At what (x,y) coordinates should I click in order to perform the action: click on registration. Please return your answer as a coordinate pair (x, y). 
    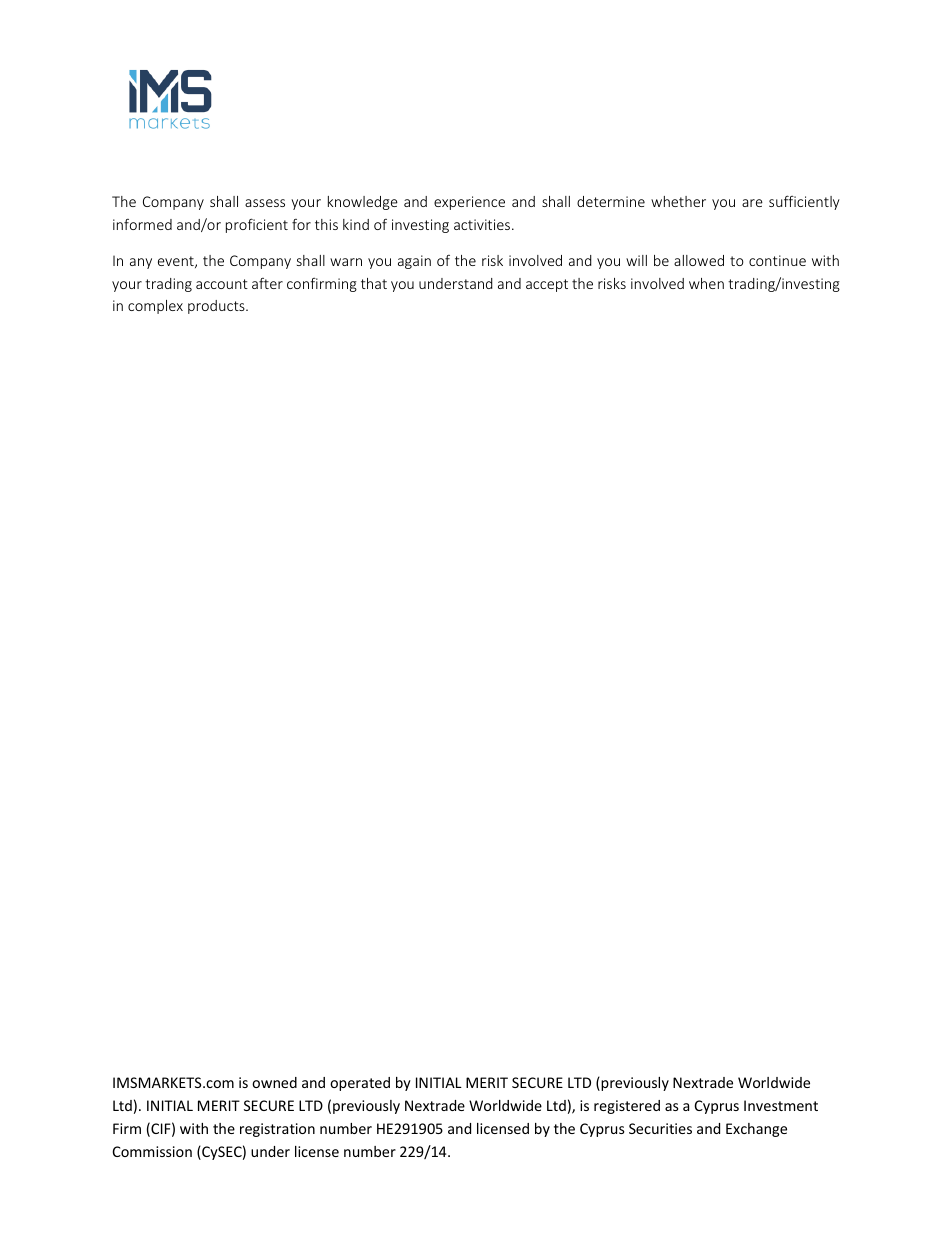
    Looking at the image, I should click on (277, 1130).
